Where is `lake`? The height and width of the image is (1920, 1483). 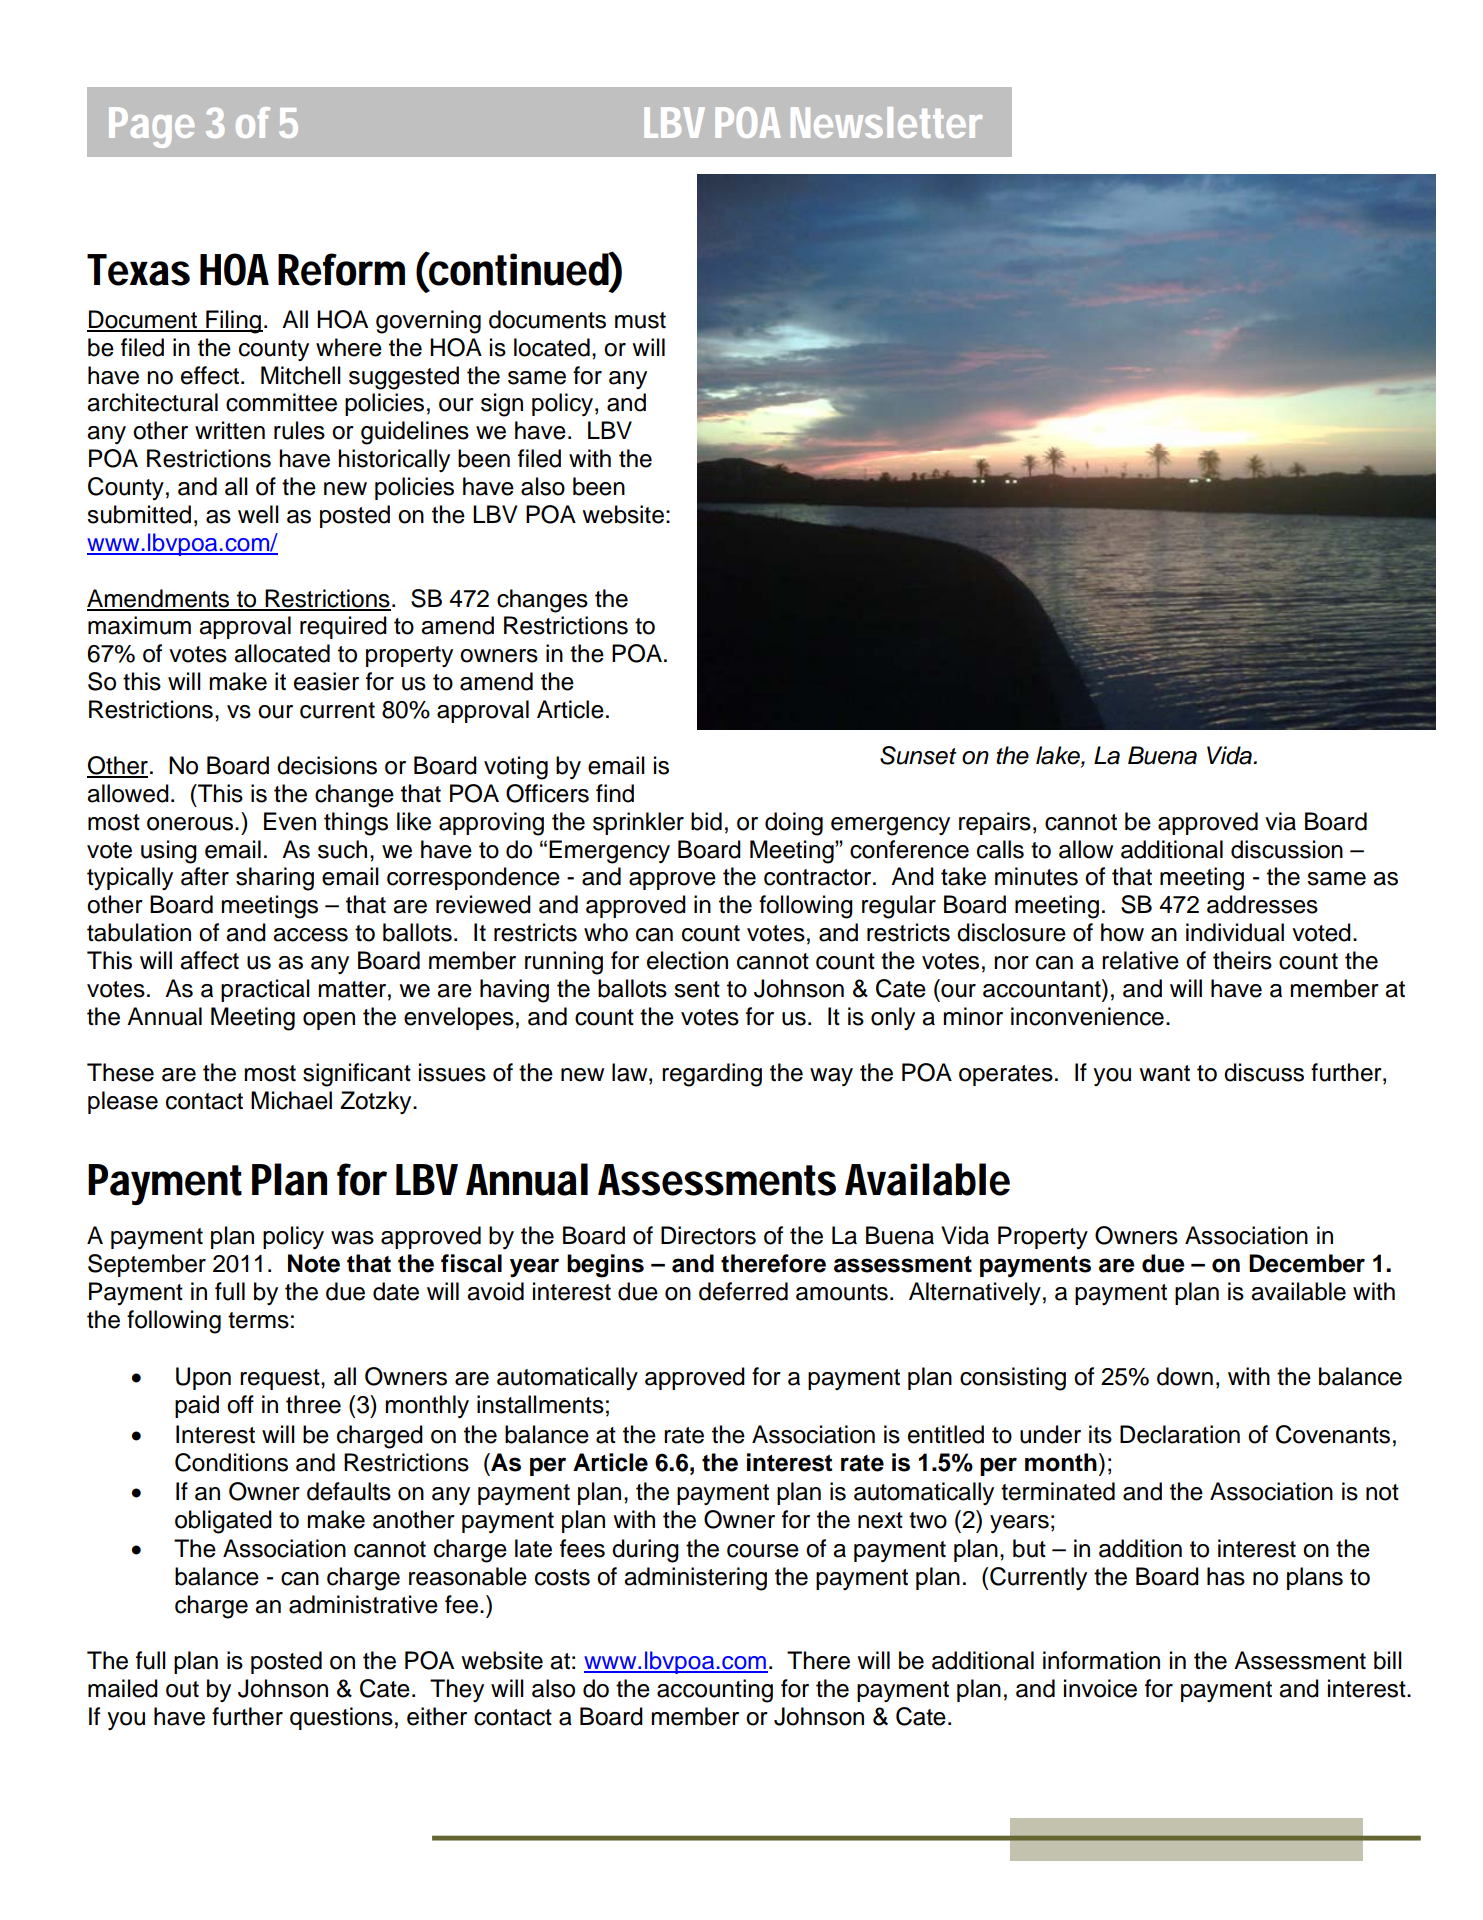
lake is located at coordinates (1059, 756).
